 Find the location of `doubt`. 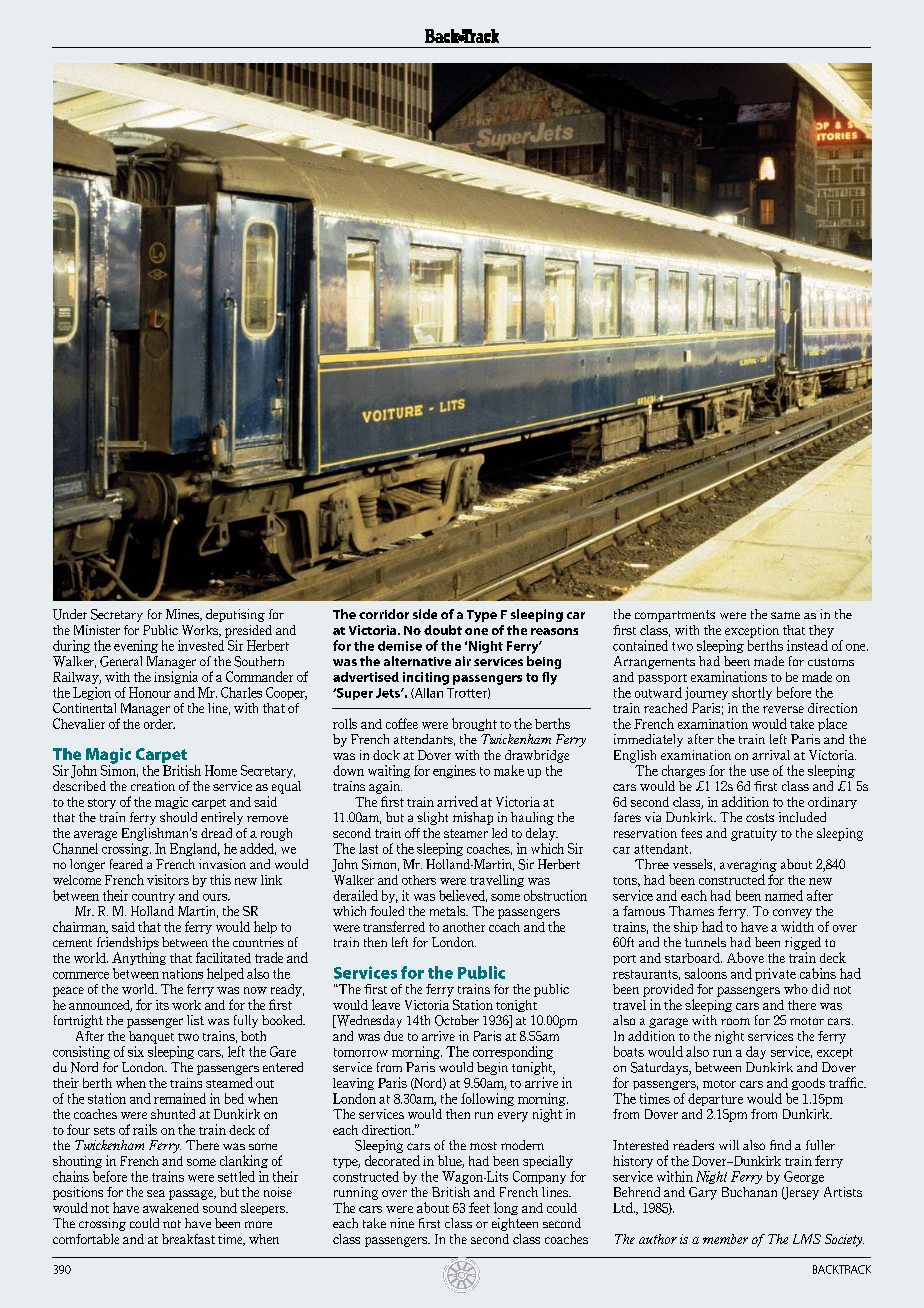

doubt is located at coordinates (443, 630).
